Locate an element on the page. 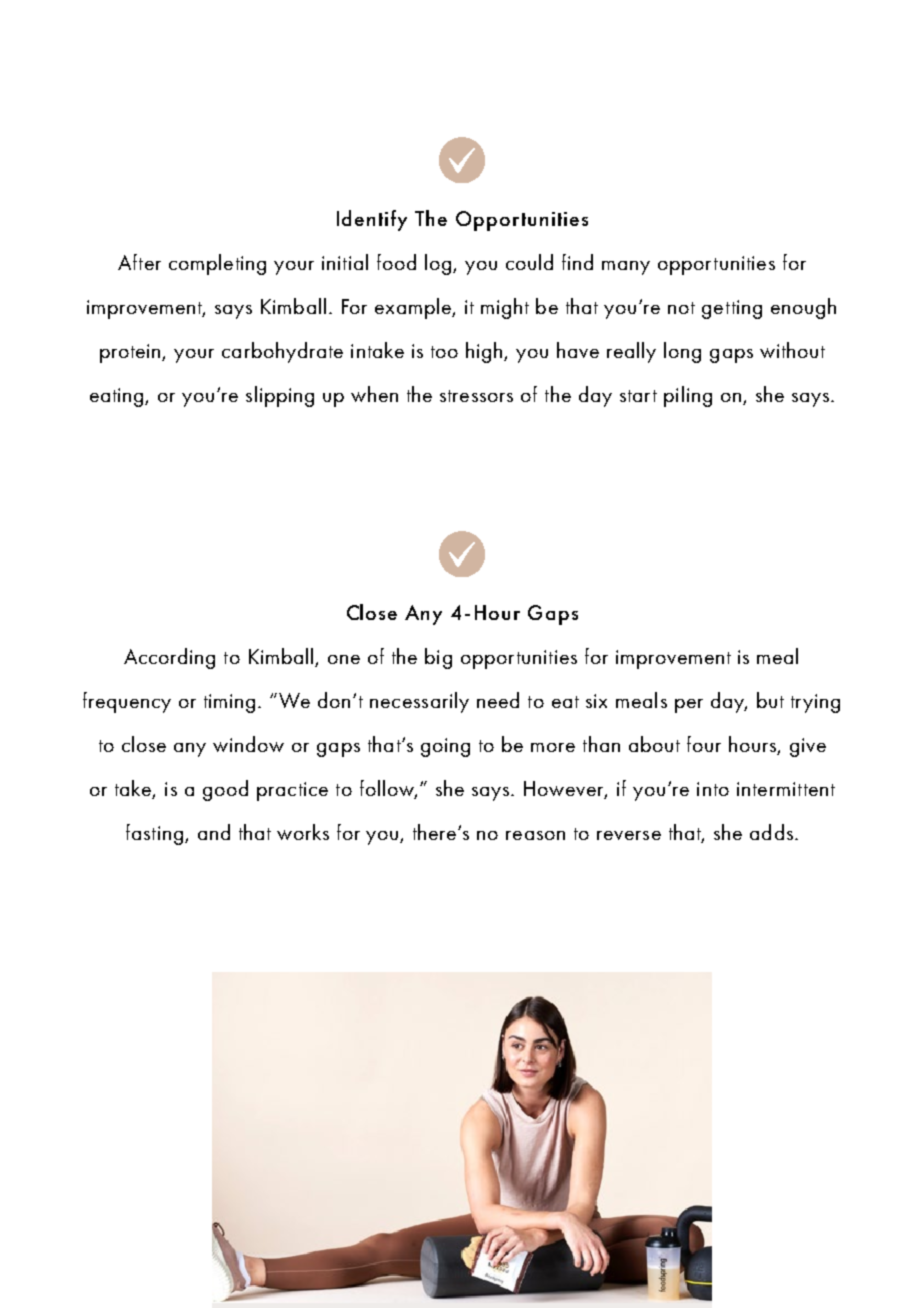 Image resolution: width=924 pixels, height=1308 pixels. completing is located at coordinates (217, 264).
